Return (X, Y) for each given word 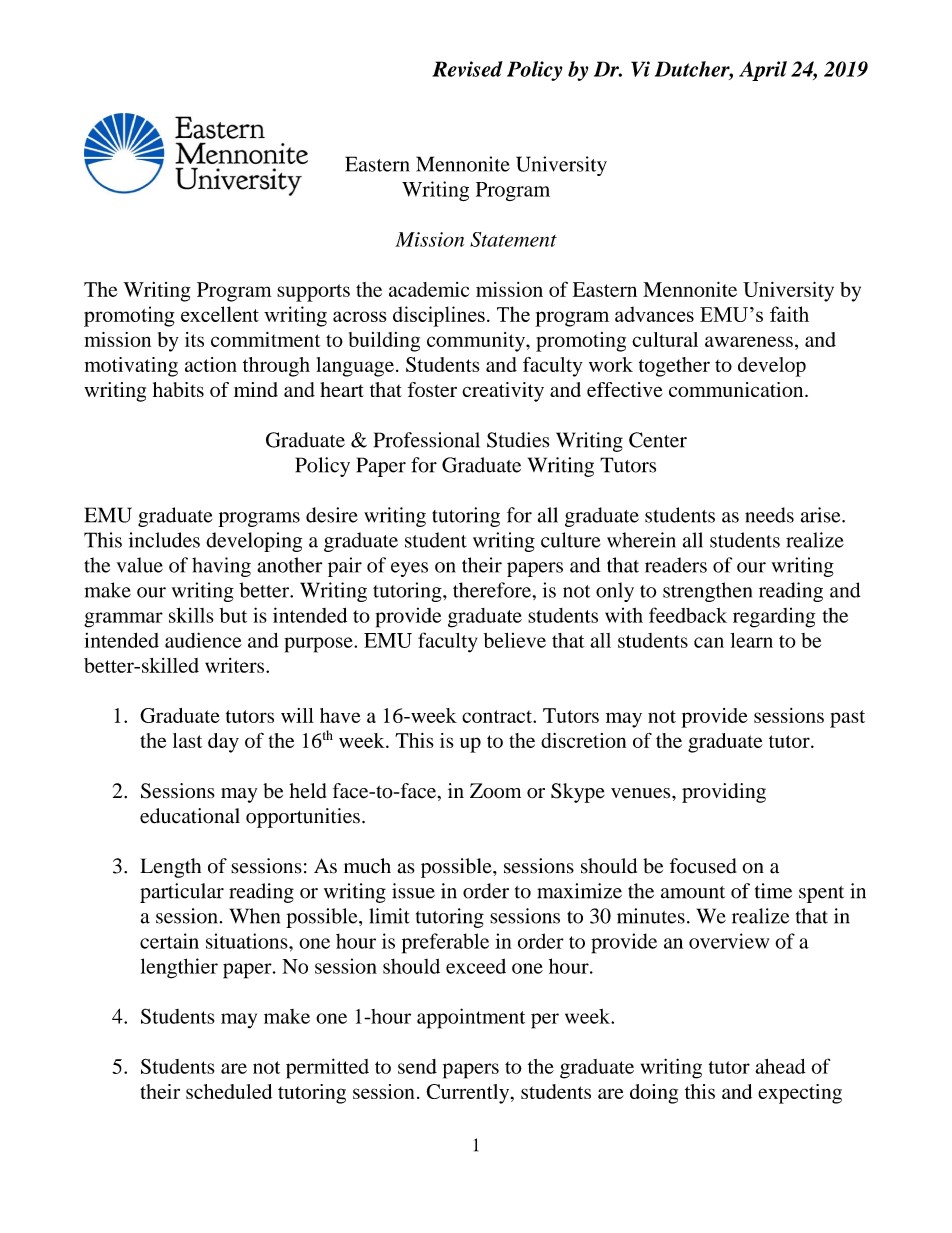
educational (190, 816)
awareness (749, 341)
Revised (467, 69)
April (763, 71)
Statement (513, 239)
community (477, 342)
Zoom (495, 791)
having (221, 567)
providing (724, 793)
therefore (493, 590)
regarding (774, 618)
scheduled (229, 1091)
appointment (471, 1018)
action (211, 364)
